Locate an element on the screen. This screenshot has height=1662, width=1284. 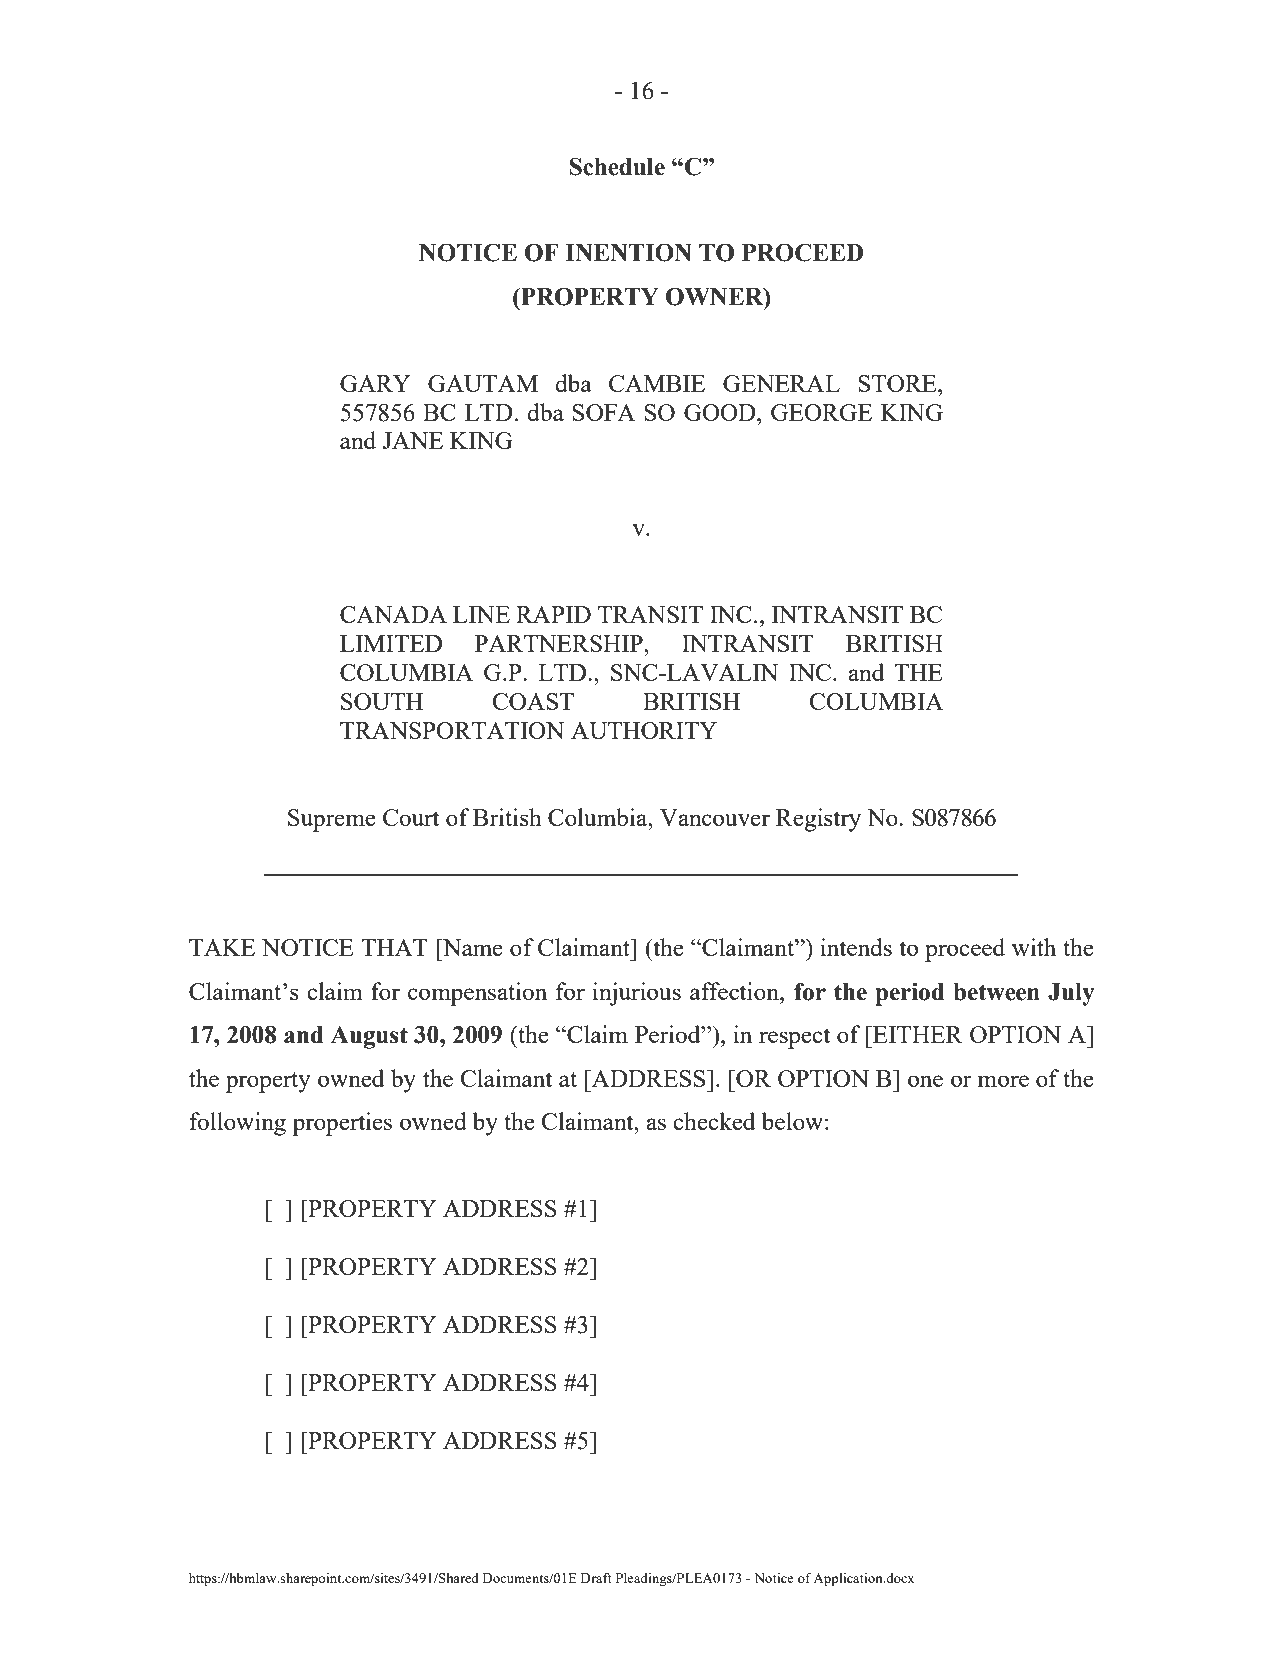
Schedule is located at coordinates (617, 166).
